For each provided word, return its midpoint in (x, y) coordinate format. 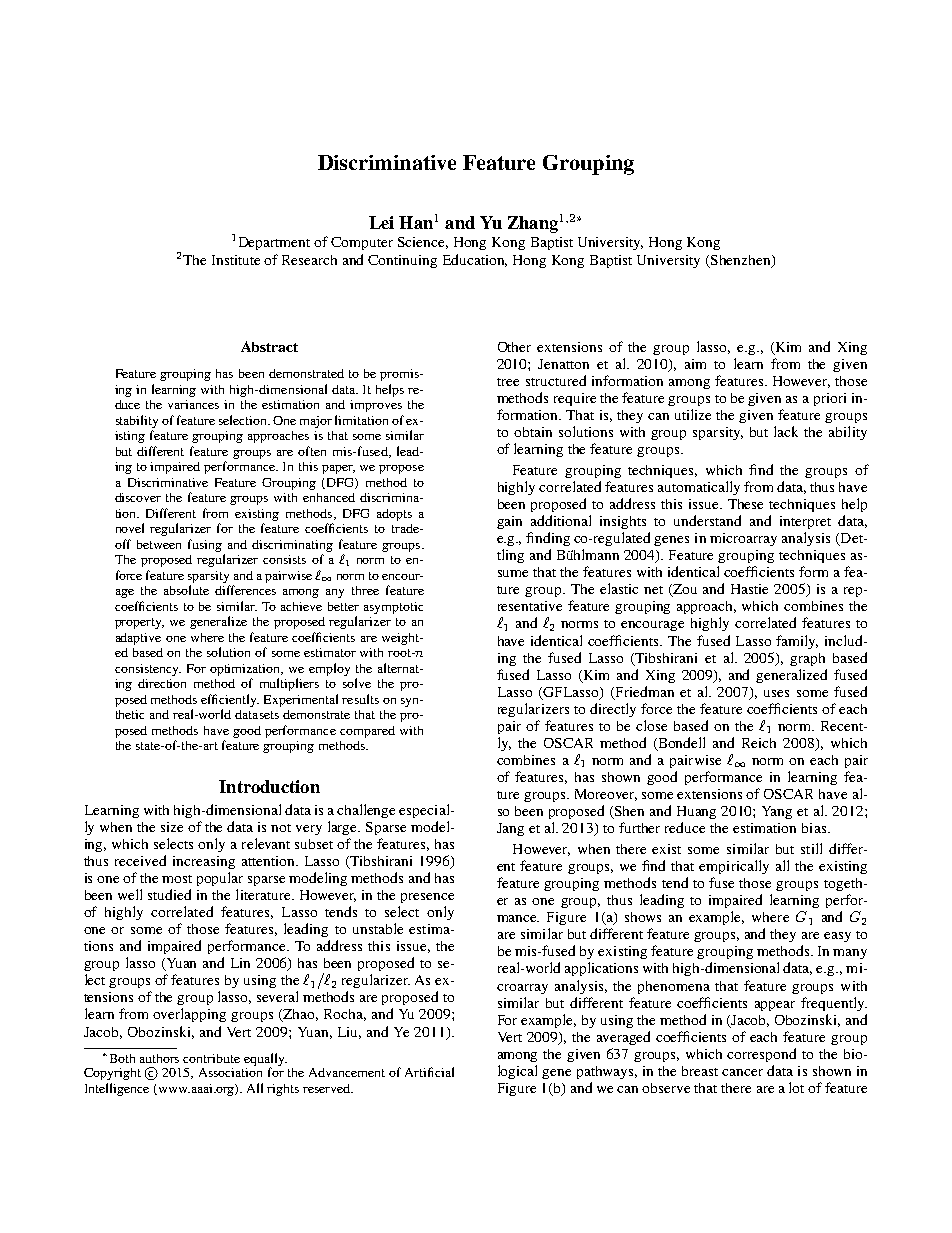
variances (193, 404)
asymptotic (393, 608)
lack (786, 431)
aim (695, 364)
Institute (236, 260)
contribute (211, 1058)
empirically (734, 867)
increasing (204, 862)
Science (423, 243)
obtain (533, 432)
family (797, 642)
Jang (510, 829)
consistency (148, 670)
